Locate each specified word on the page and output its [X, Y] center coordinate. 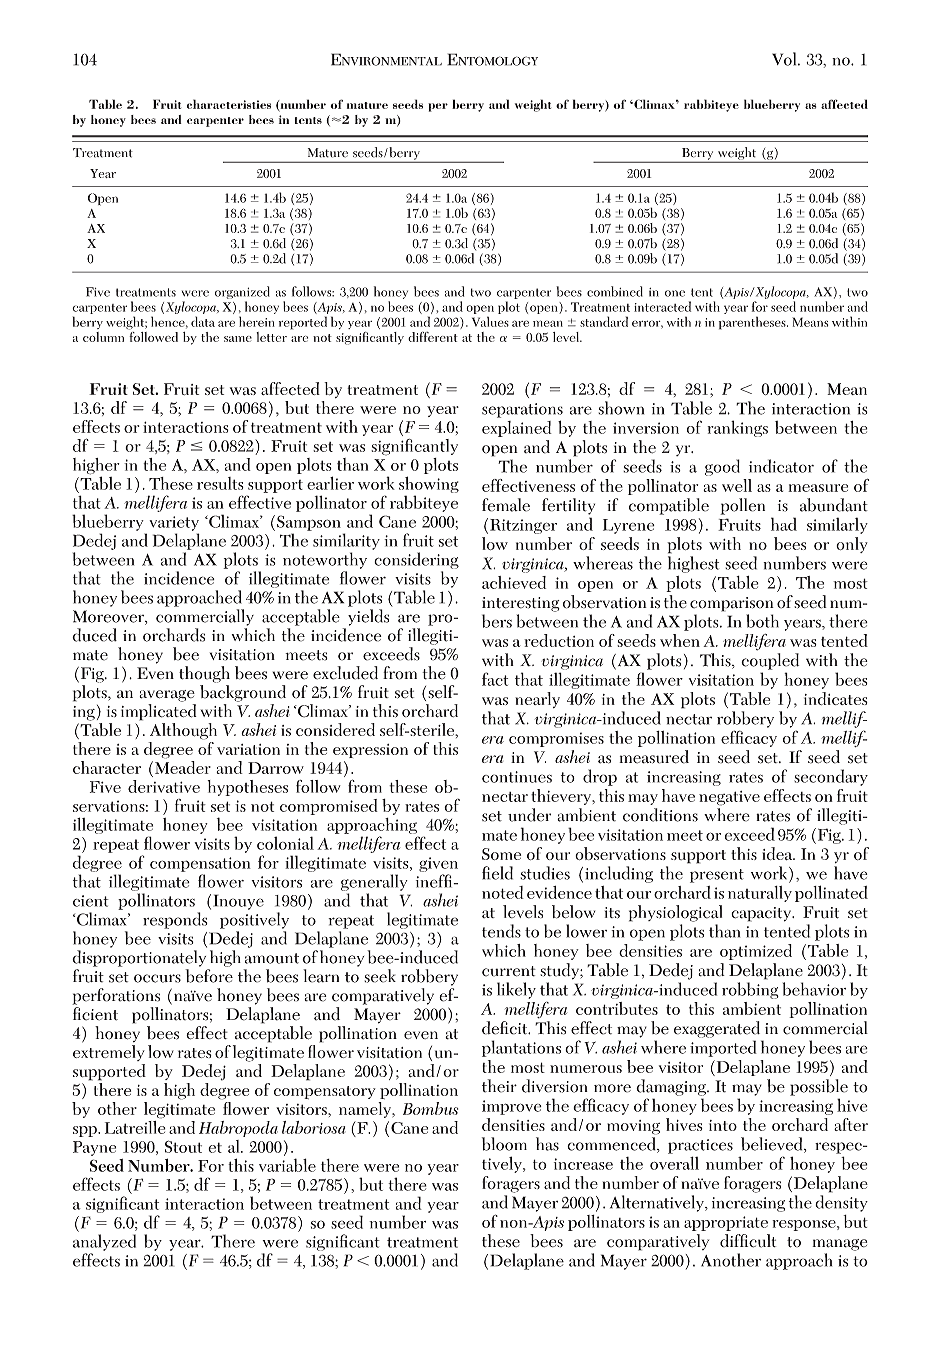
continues [517, 777]
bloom [504, 1144]
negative [729, 798]
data [203, 321]
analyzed [104, 1242]
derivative [164, 786]
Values [490, 321]
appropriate [726, 1223]
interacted [662, 306]
